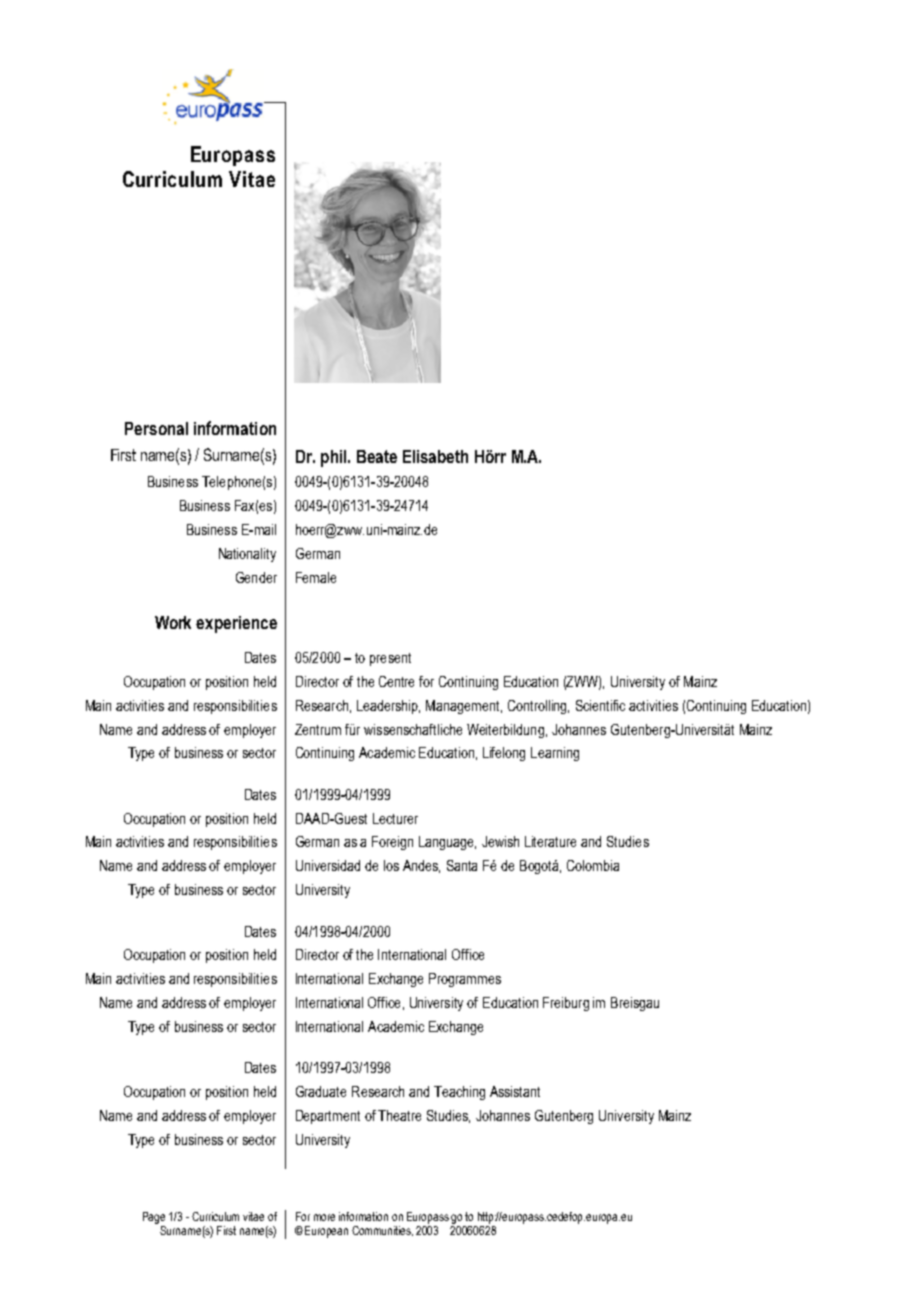  What do you see at coordinates (538, 707) in the screenshot?
I see `Controlling` at bounding box center [538, 707].
